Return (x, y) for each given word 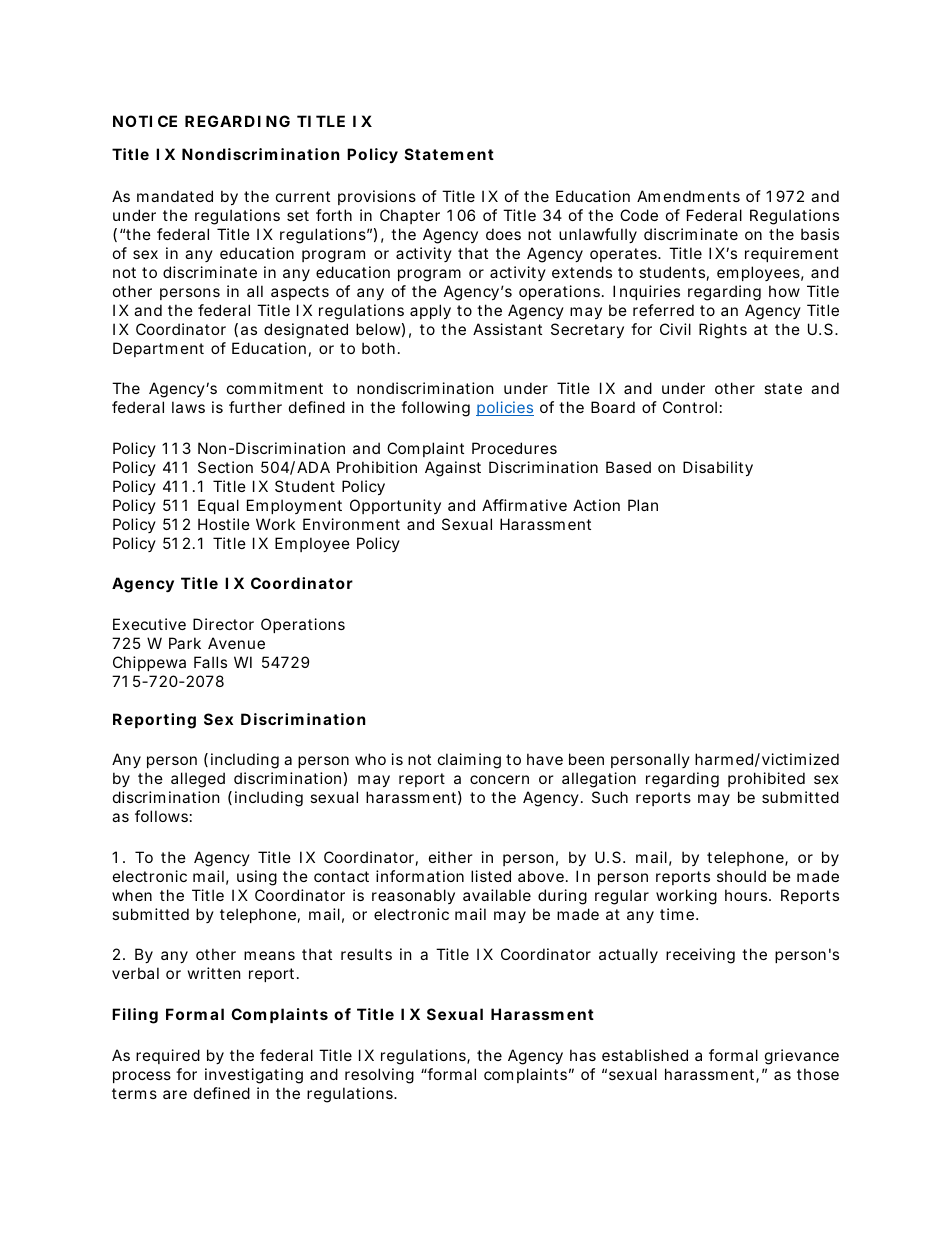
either (451, 857)
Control (690, 407)
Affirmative (524, 505)
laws (188, 407)
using (257, 878)
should (741, 876)
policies (505, 408)
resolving (379, 1076)
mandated (175, 196)
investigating (254, 1076)
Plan (643, 505)
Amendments (688, 196)
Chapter (410, 216)
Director (223, 624)
